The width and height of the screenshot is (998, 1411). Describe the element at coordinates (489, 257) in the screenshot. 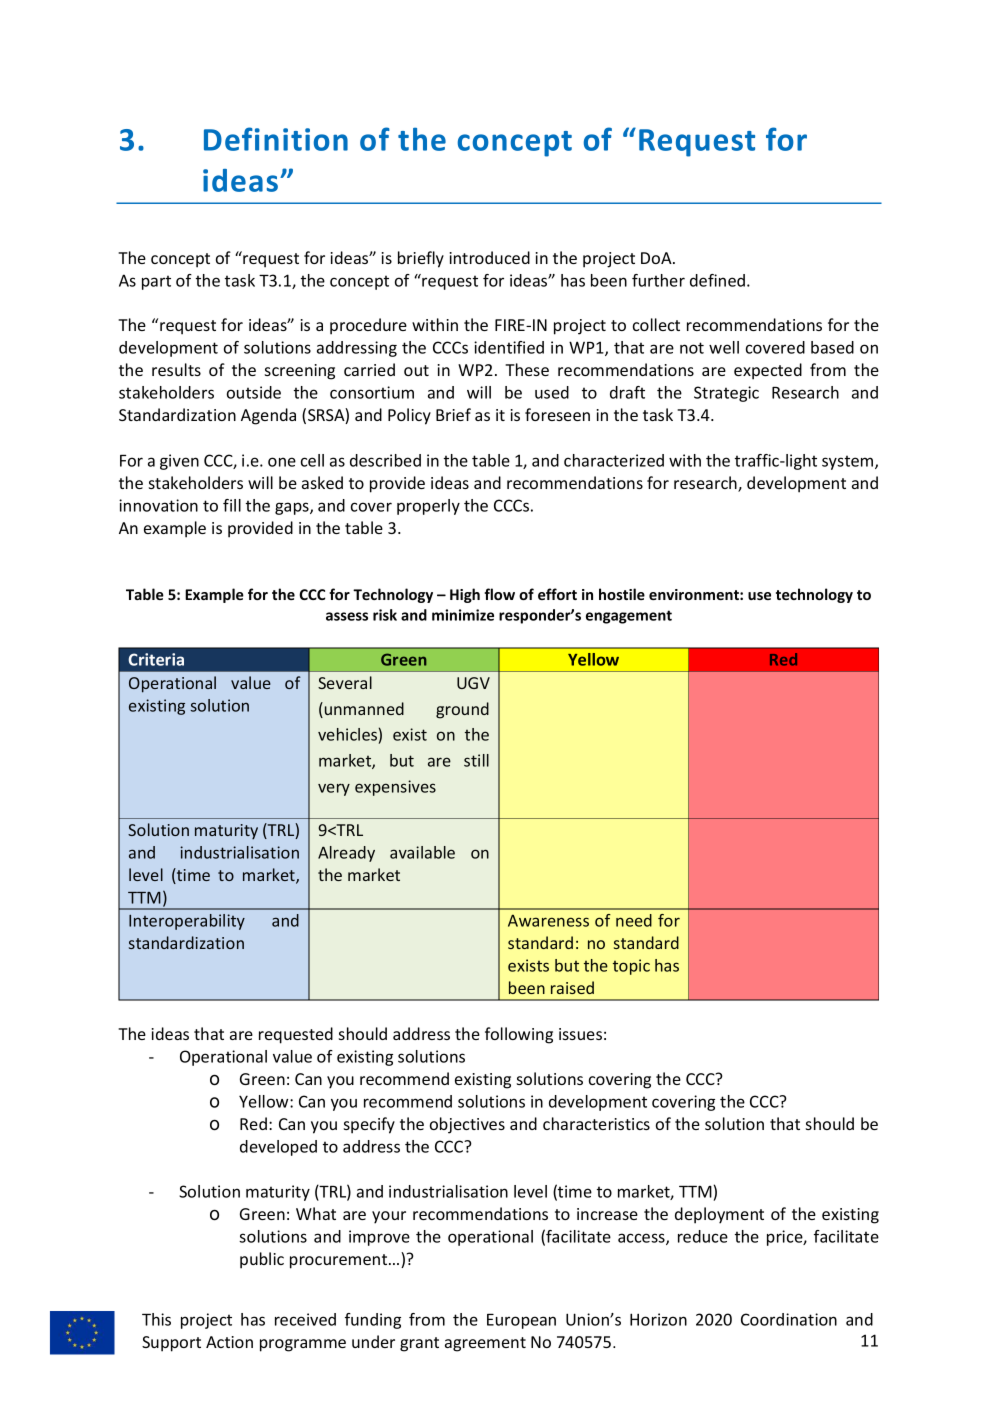

I see `introduced` at that location.
